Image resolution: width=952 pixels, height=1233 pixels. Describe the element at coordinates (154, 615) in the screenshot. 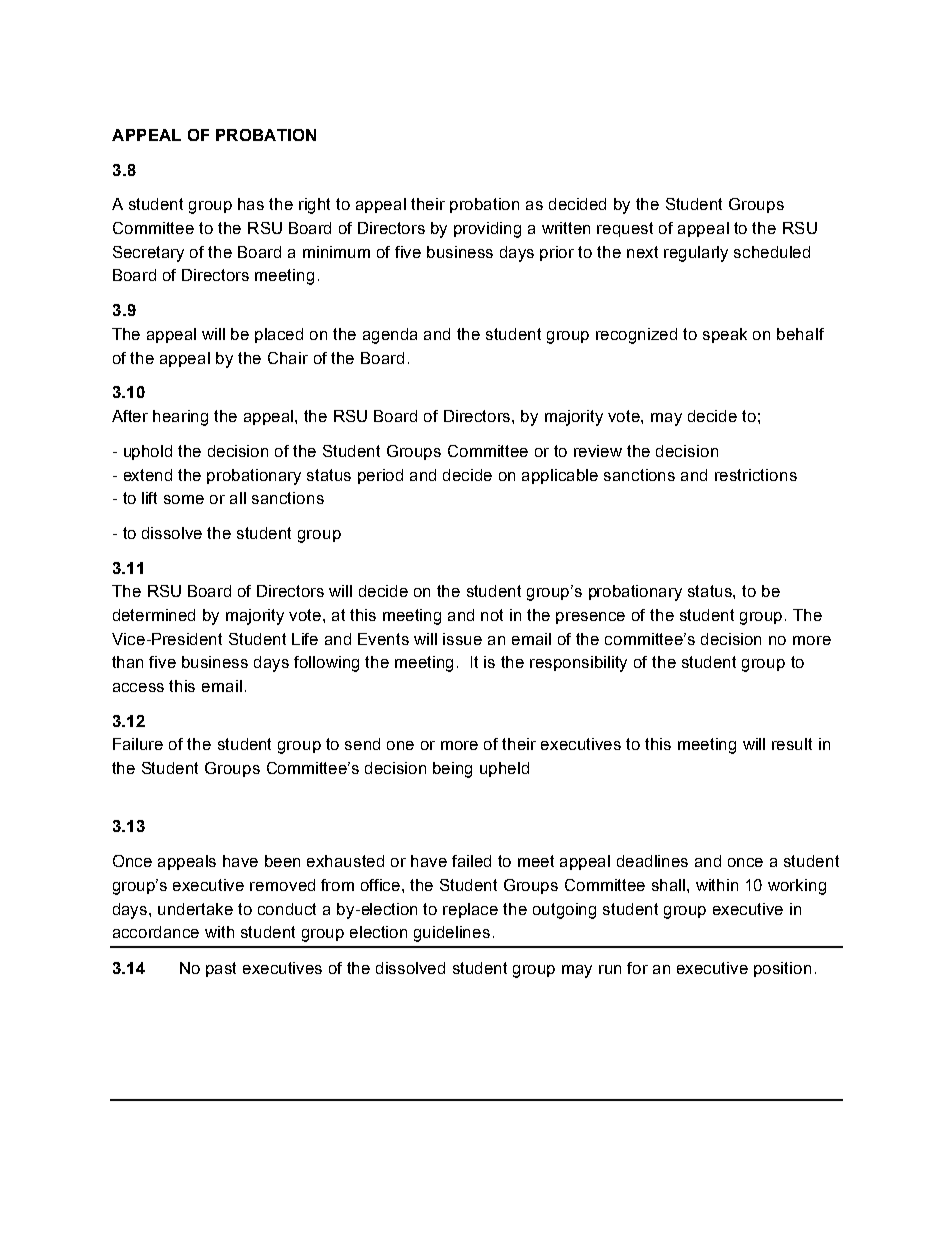

I see `determined` at that location.
